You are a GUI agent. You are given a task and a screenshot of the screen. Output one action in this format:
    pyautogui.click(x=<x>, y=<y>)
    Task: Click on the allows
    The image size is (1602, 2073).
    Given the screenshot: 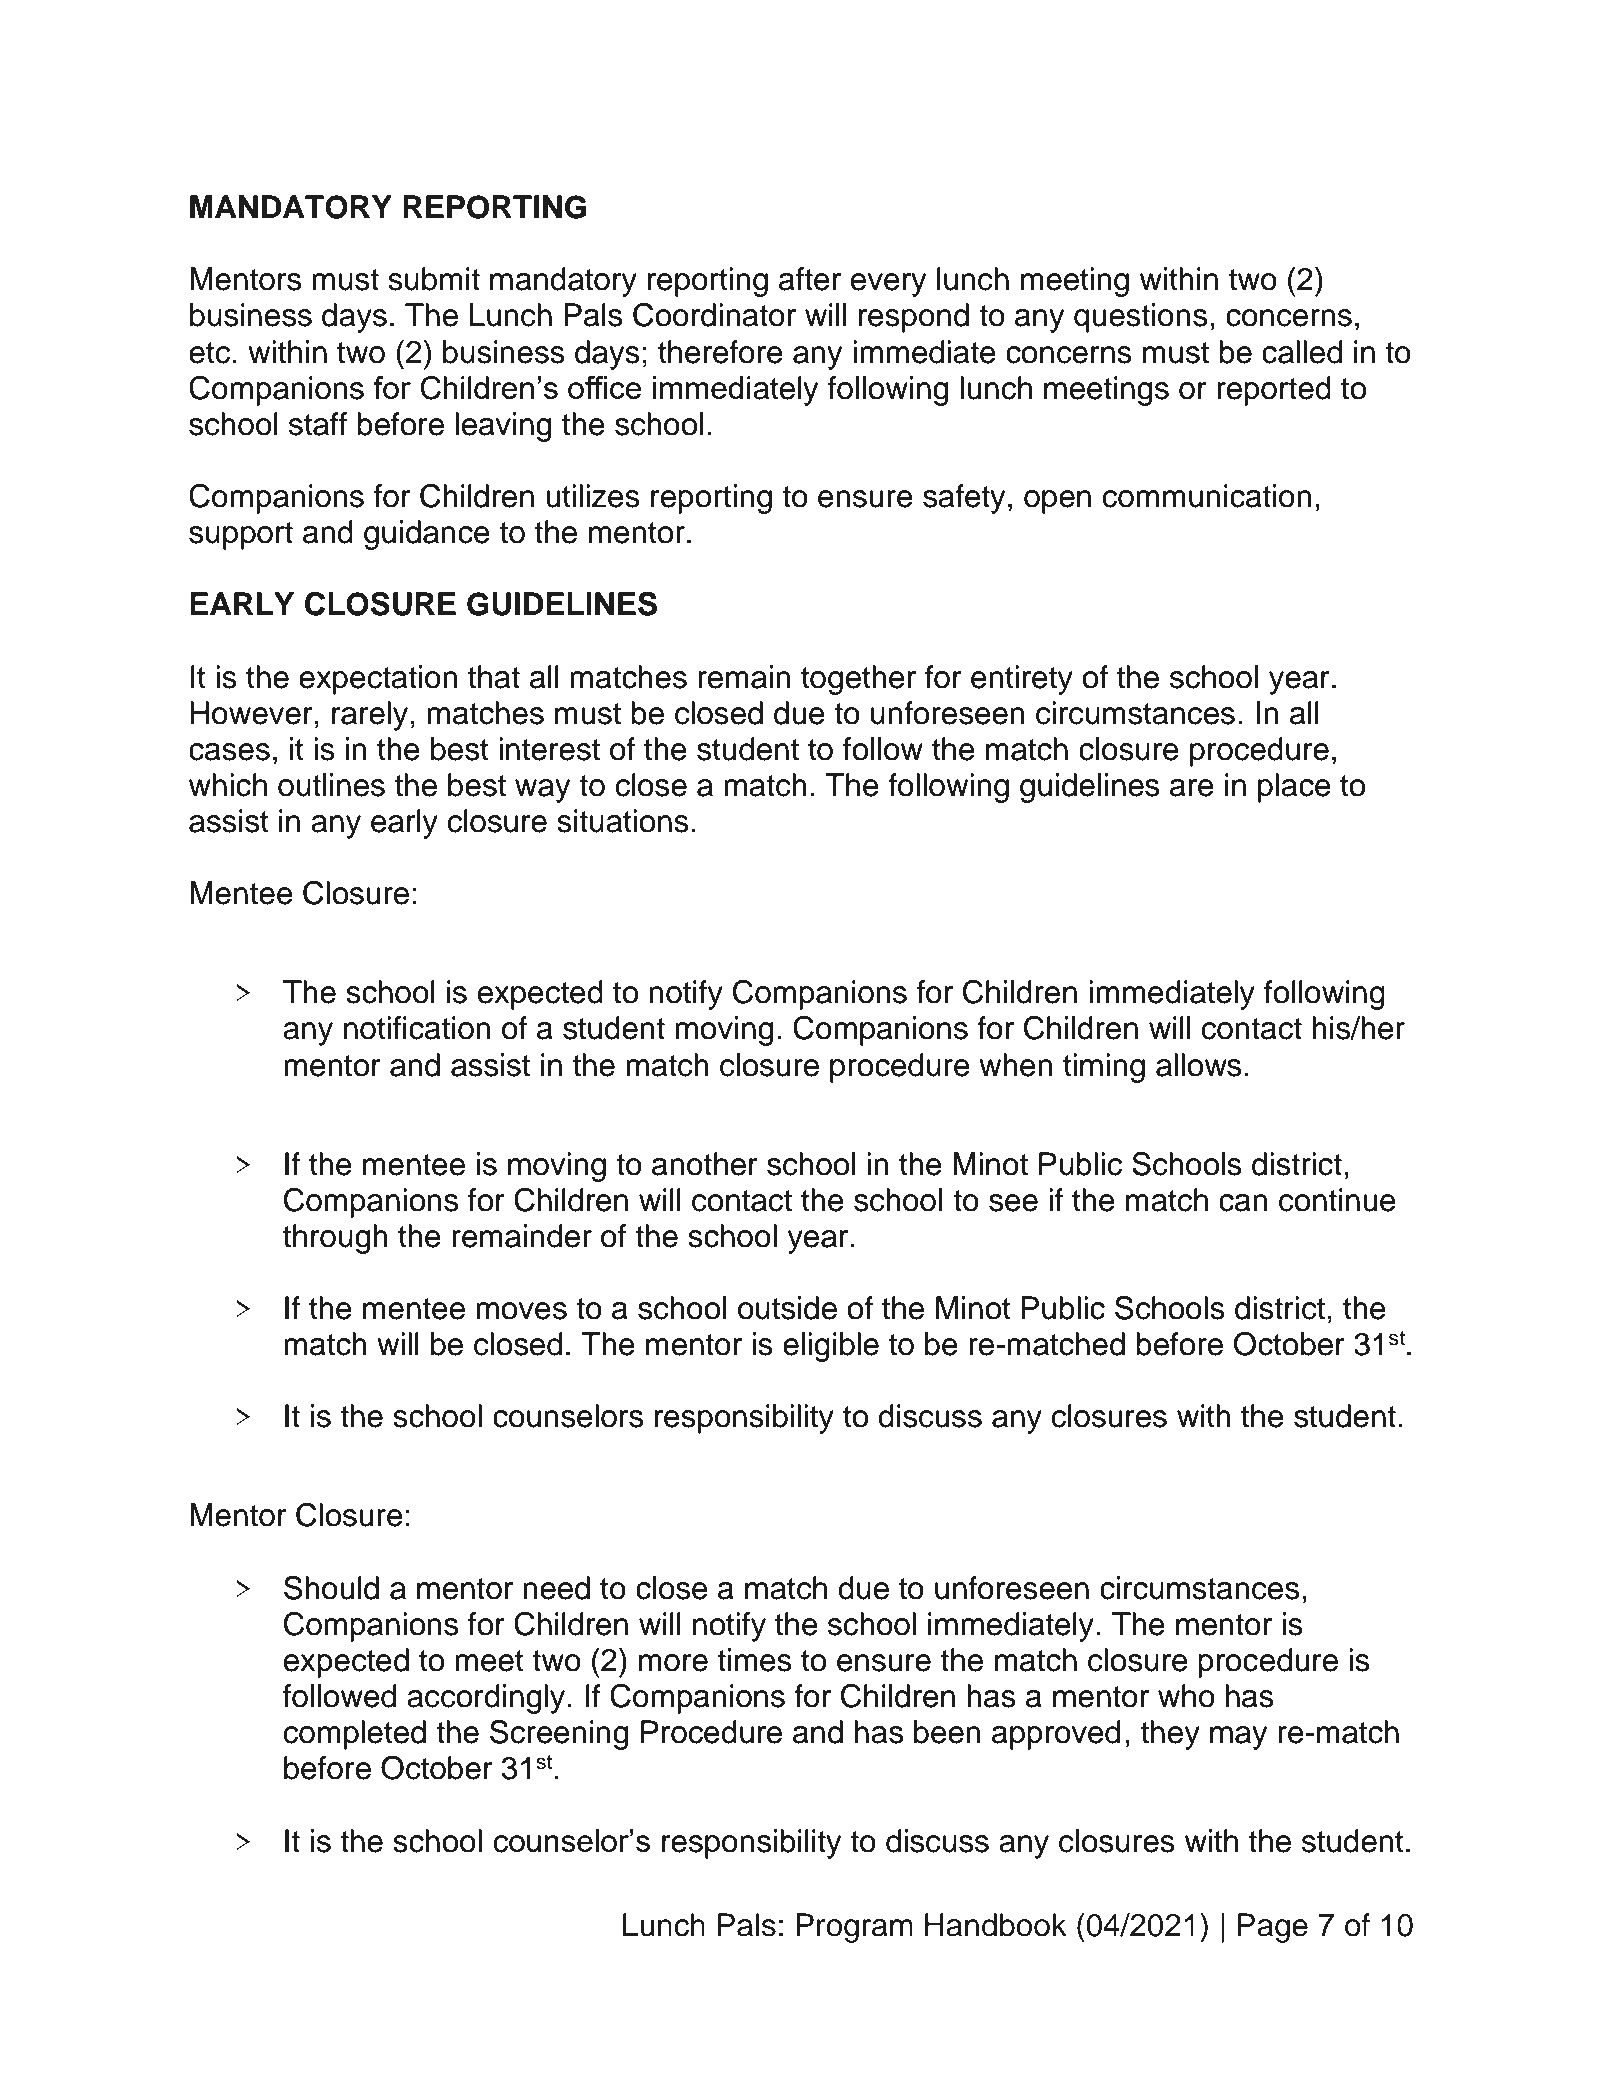 What is the action you would take?
    pyautogui.click(x=1198, y=1065)
